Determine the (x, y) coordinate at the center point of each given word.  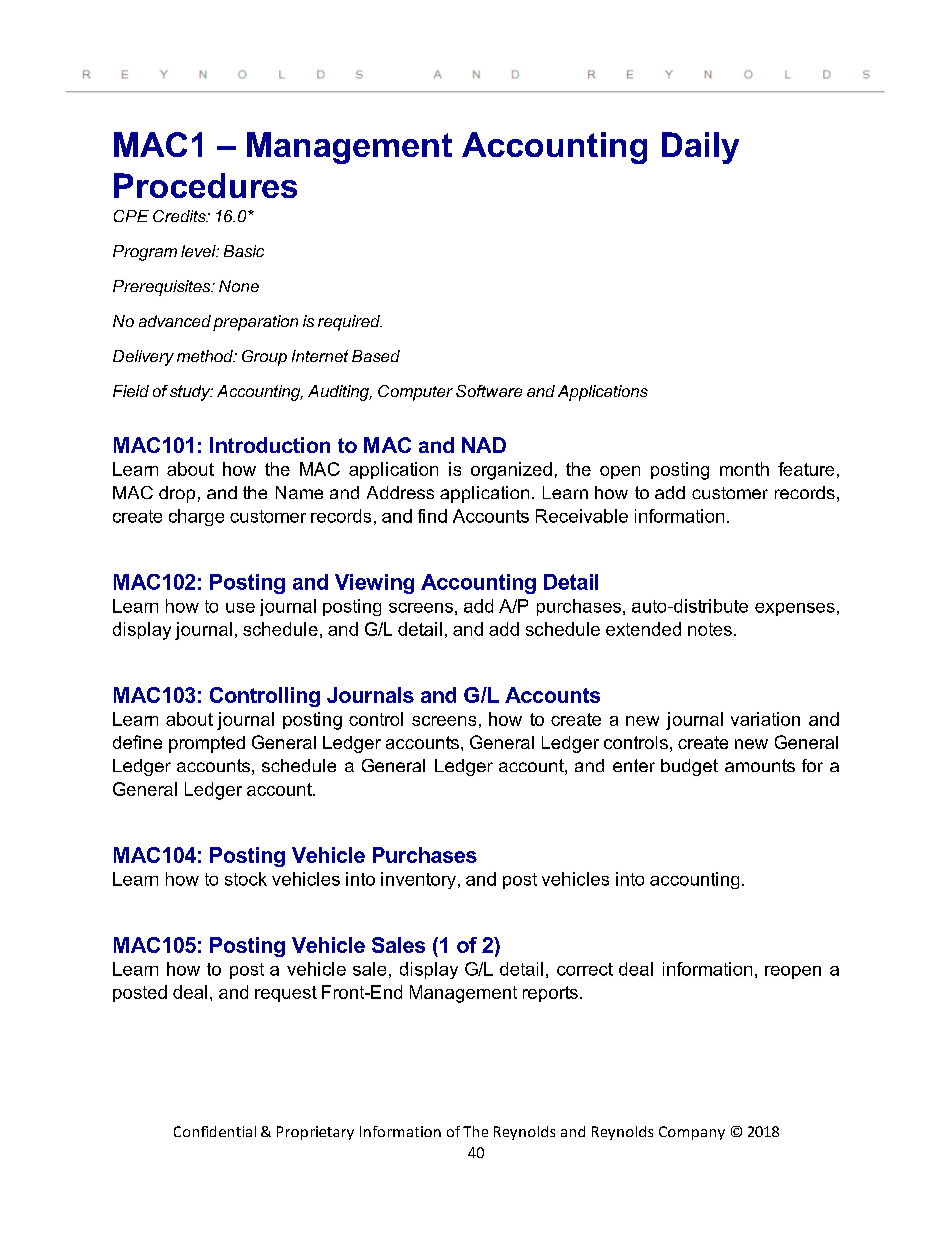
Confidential (215, 1131)
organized (511, 471)
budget (689, 767)
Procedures (205, 185)
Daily (700, 148)
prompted (207, 744)
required (350, 323)
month (744, 469)
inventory (418, 880)
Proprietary (315, 1133)
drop (177, 494)
